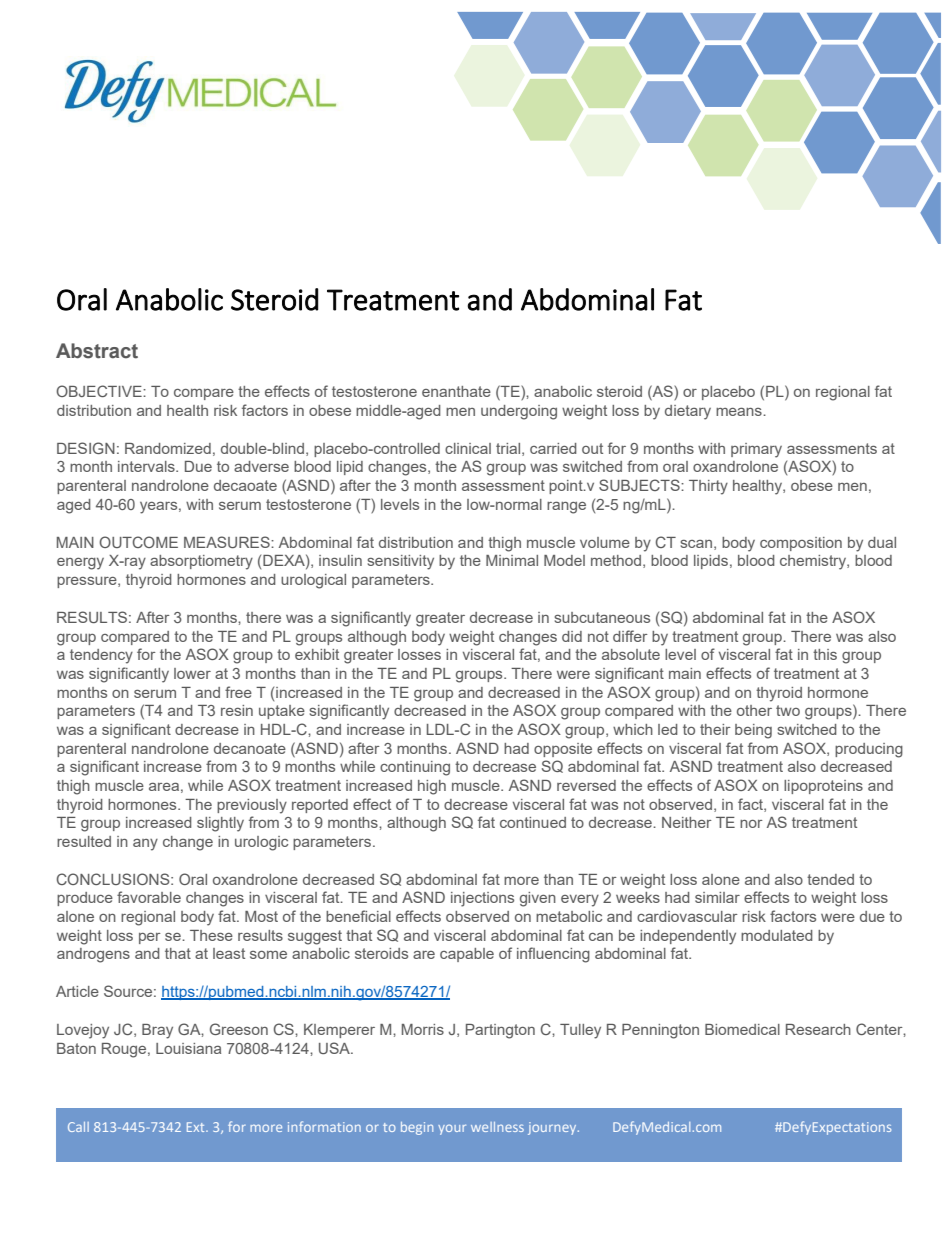 The height and width of the document is (1233, 952). What do you see at coordinates (740, 411) in the document?
I see `means` at bounding box center [740, 411].
